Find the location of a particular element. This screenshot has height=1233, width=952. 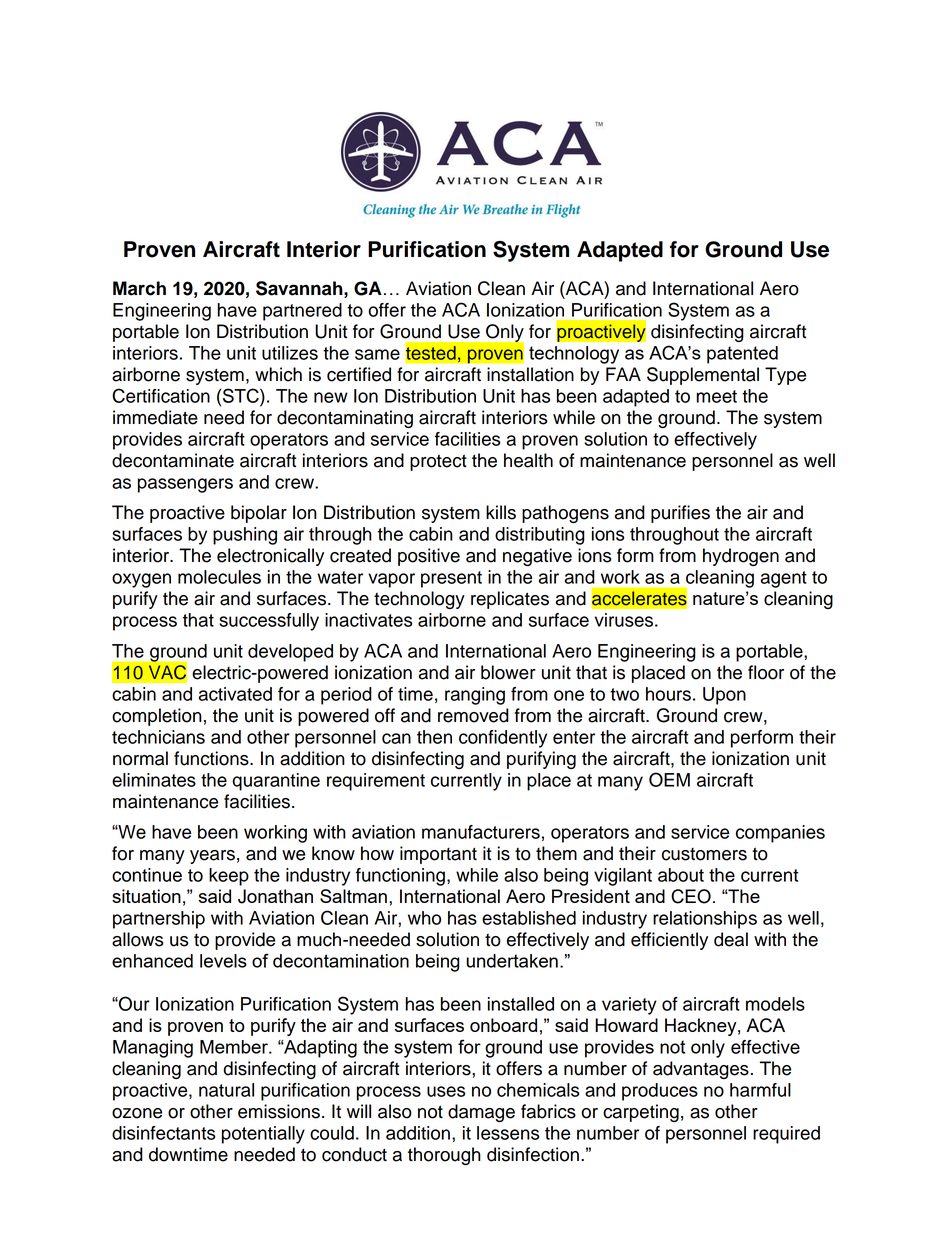

pushing is located at coordinates (245, 536).
